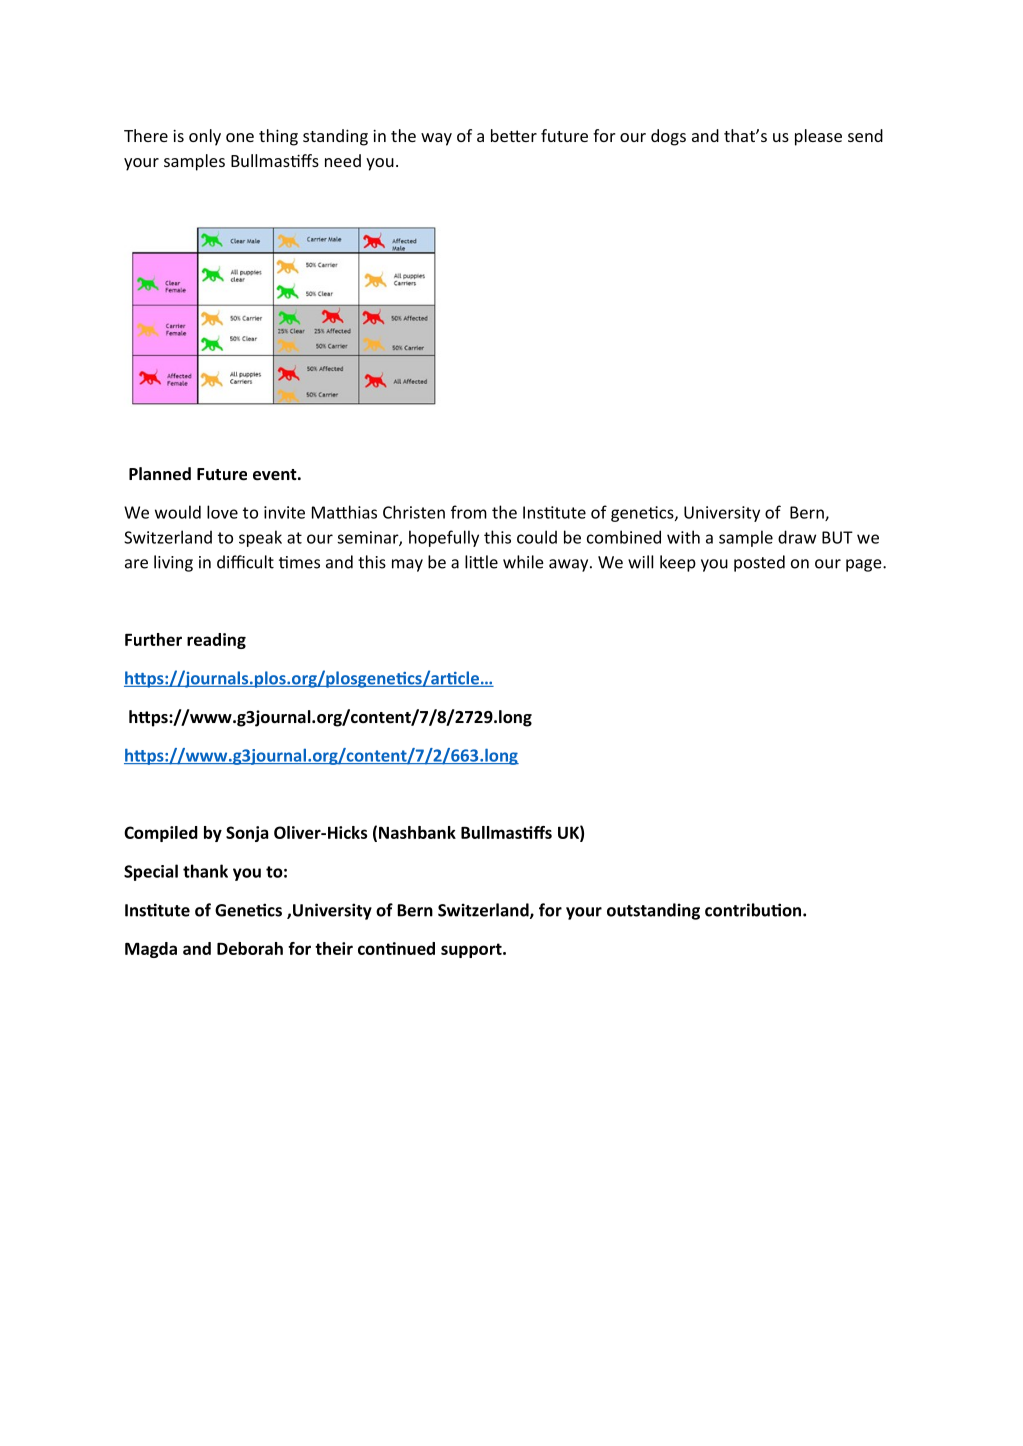 Image resolution: width=1023 pixels, height=1446 pixels. I want to click on draw, so click(797, 537).
